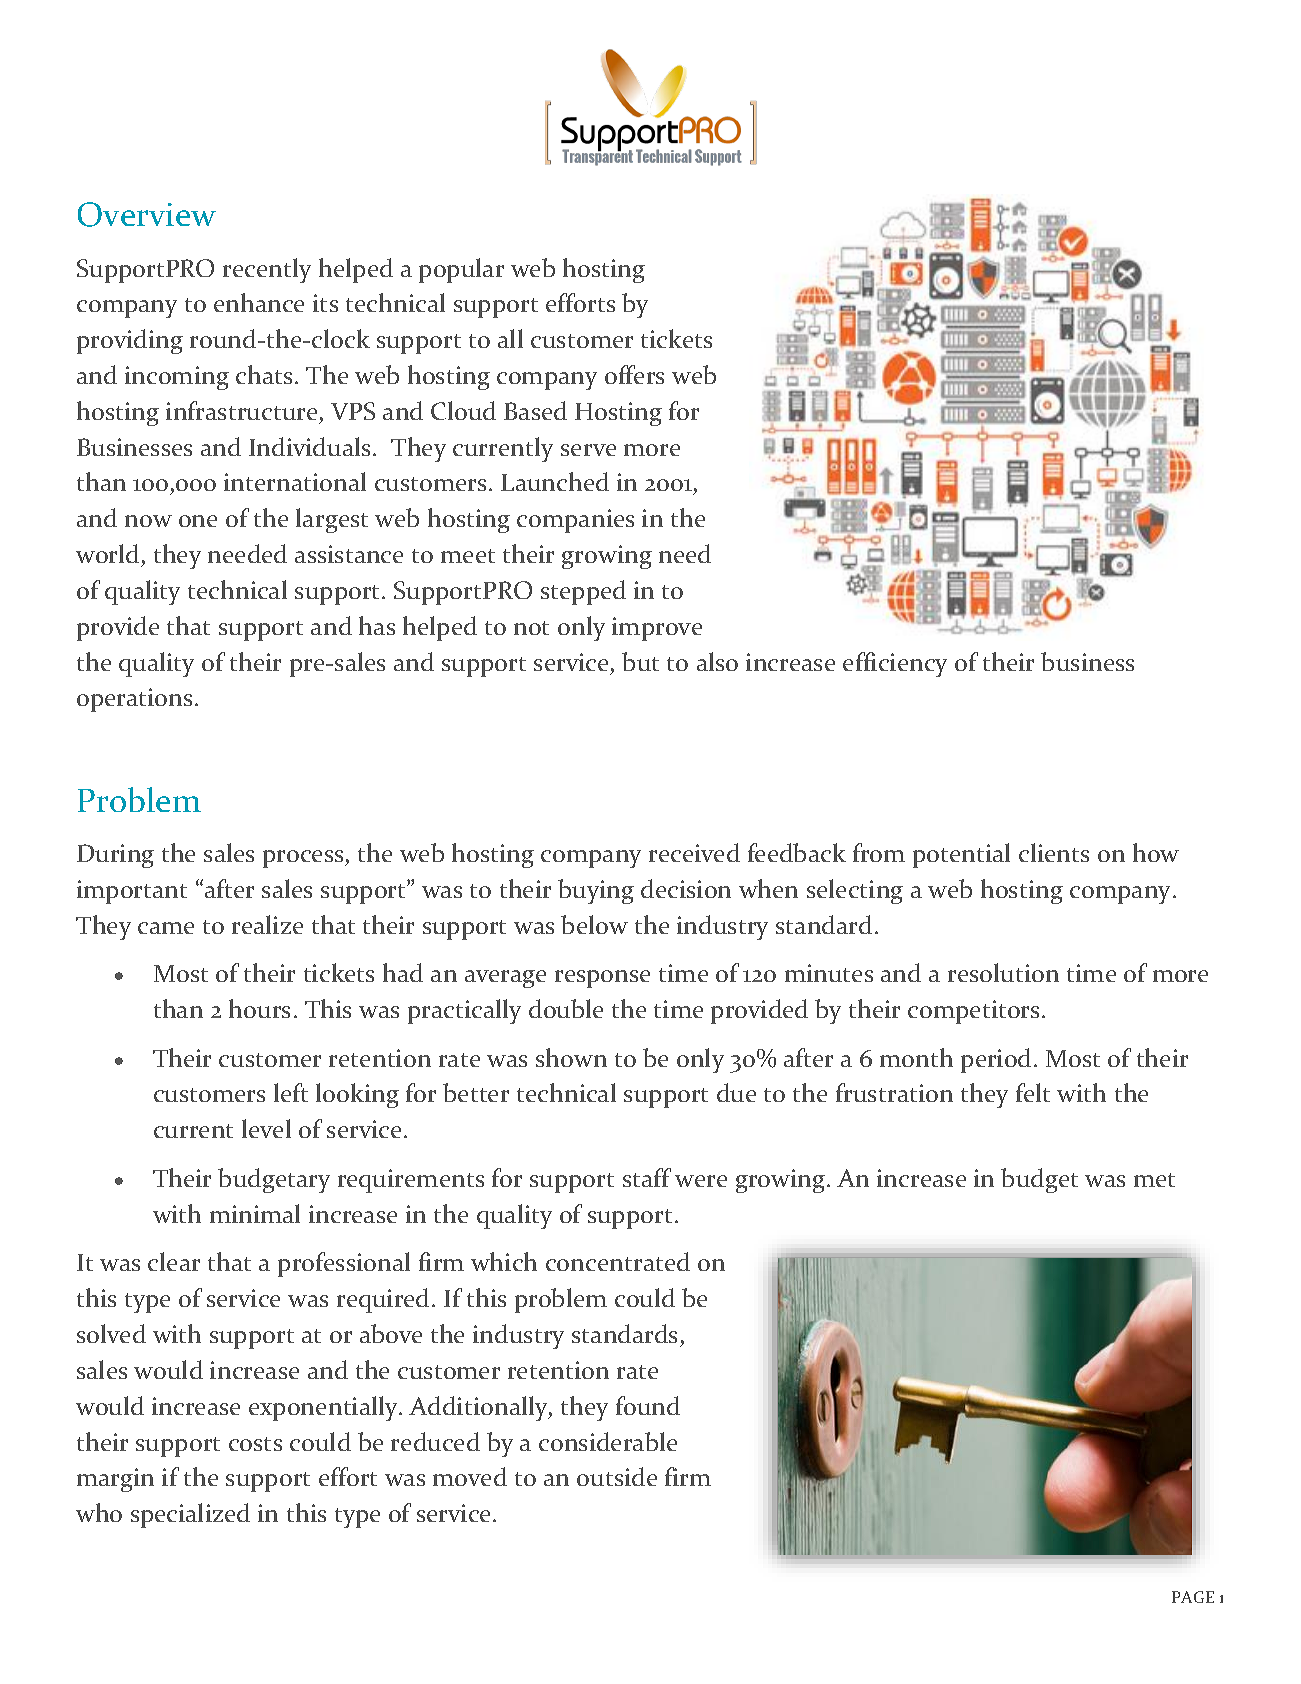  What do you see at coordinates (136, 700) in the screenshot?
I see `operations` at bounding box center [136, 700].
